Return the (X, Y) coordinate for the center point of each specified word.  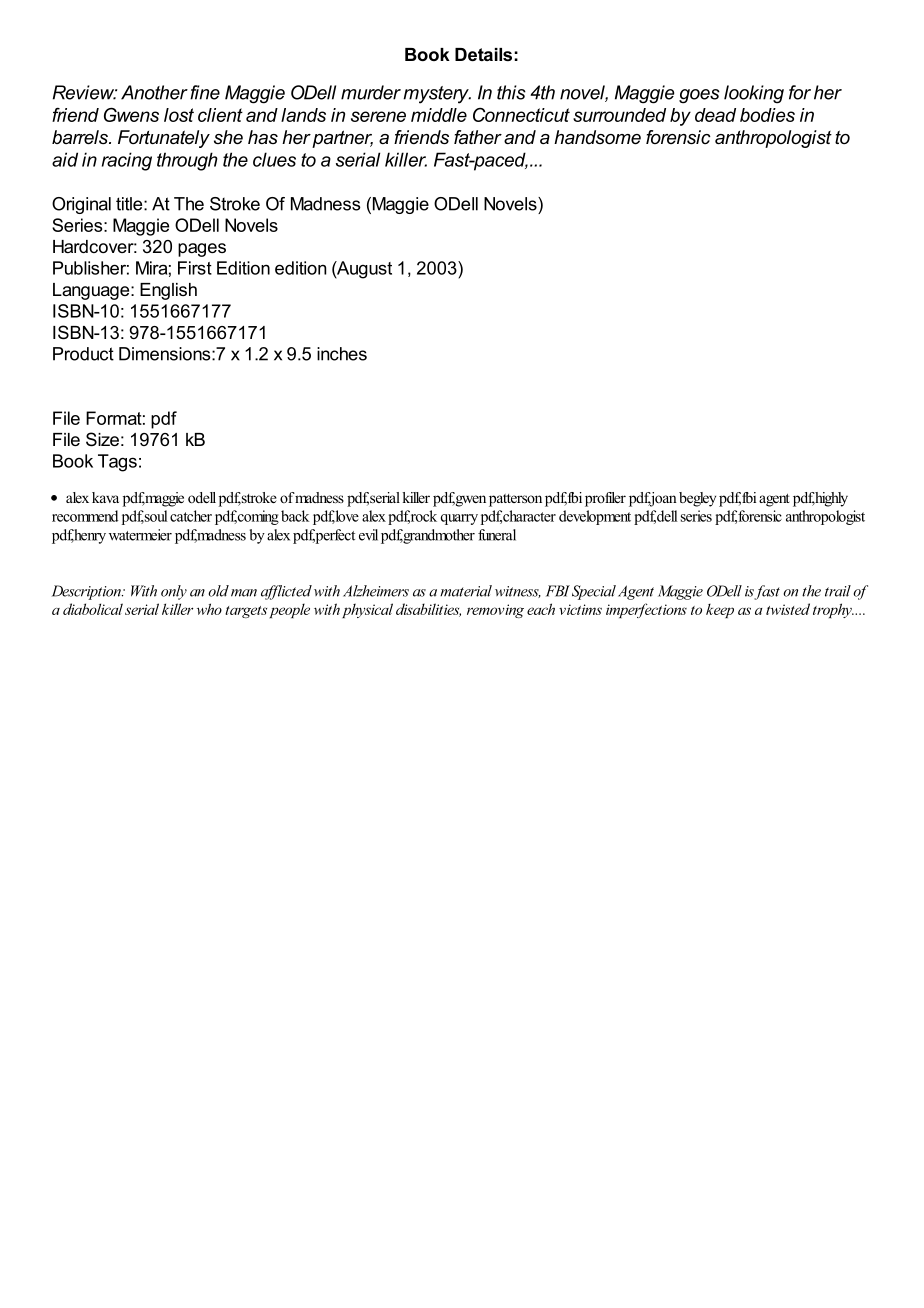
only (174, 592)
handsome (597, 137)
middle (439, 115)
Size (102, 439)
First (195, 268)
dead (715, 115)
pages (202, 250)
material (466, 591)
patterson (515, 500)
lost (179, 115)
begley (697, 499)
